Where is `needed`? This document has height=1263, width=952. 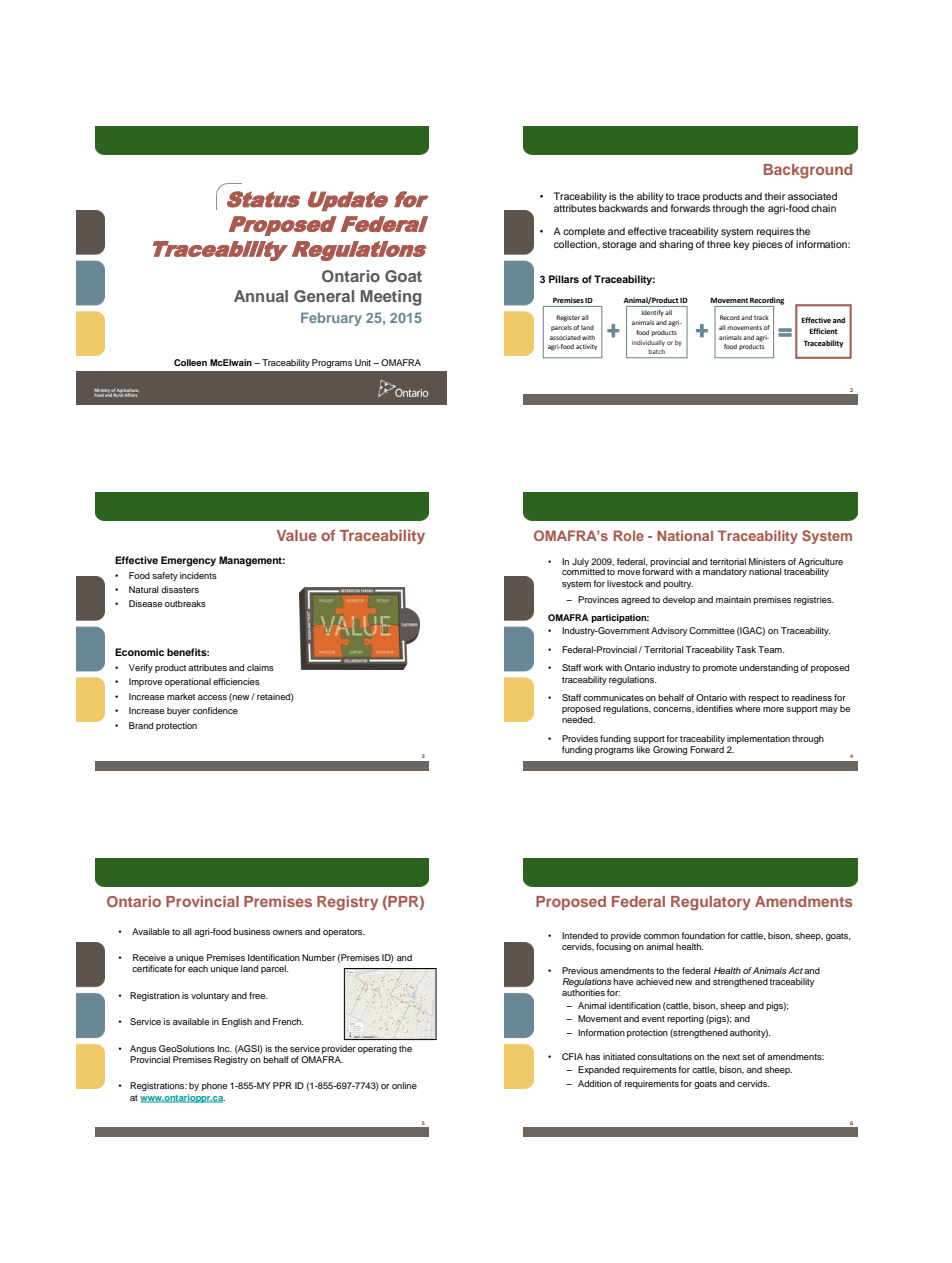 needed is located at coordinates (578, 719).
